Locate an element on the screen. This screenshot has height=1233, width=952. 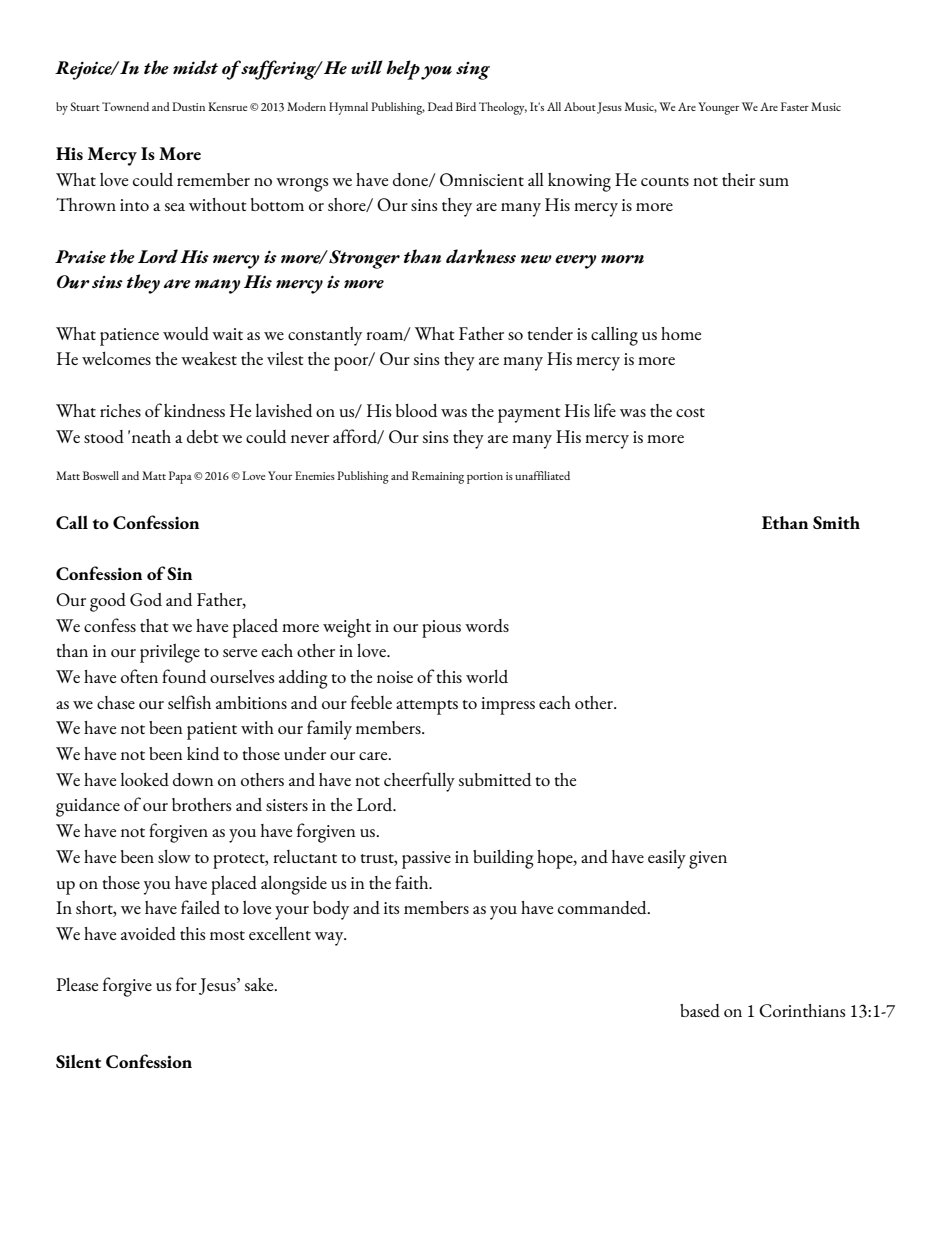
Dustin is located at coordinates (188, 106).
